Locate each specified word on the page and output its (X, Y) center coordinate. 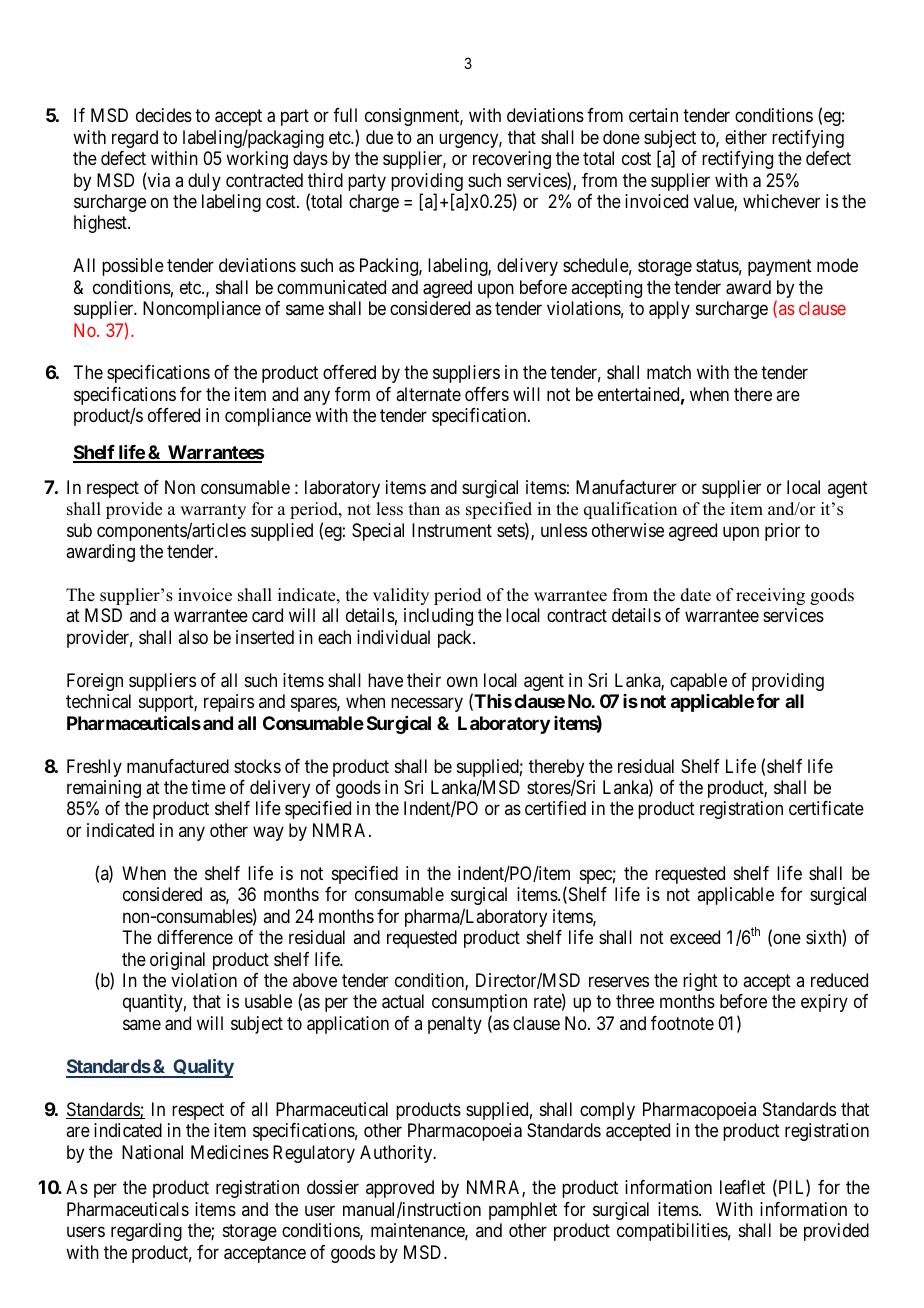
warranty (213, 511)
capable (698, 682)
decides (164, 115)
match (669, 372)
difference (195, 937)
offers (487, 394)
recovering (512, 160)
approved (400, 1189)
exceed (695, 937)
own (462, 681)
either (746, 137)
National (152, 1152)
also (193, 637)
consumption (479, 1003)
